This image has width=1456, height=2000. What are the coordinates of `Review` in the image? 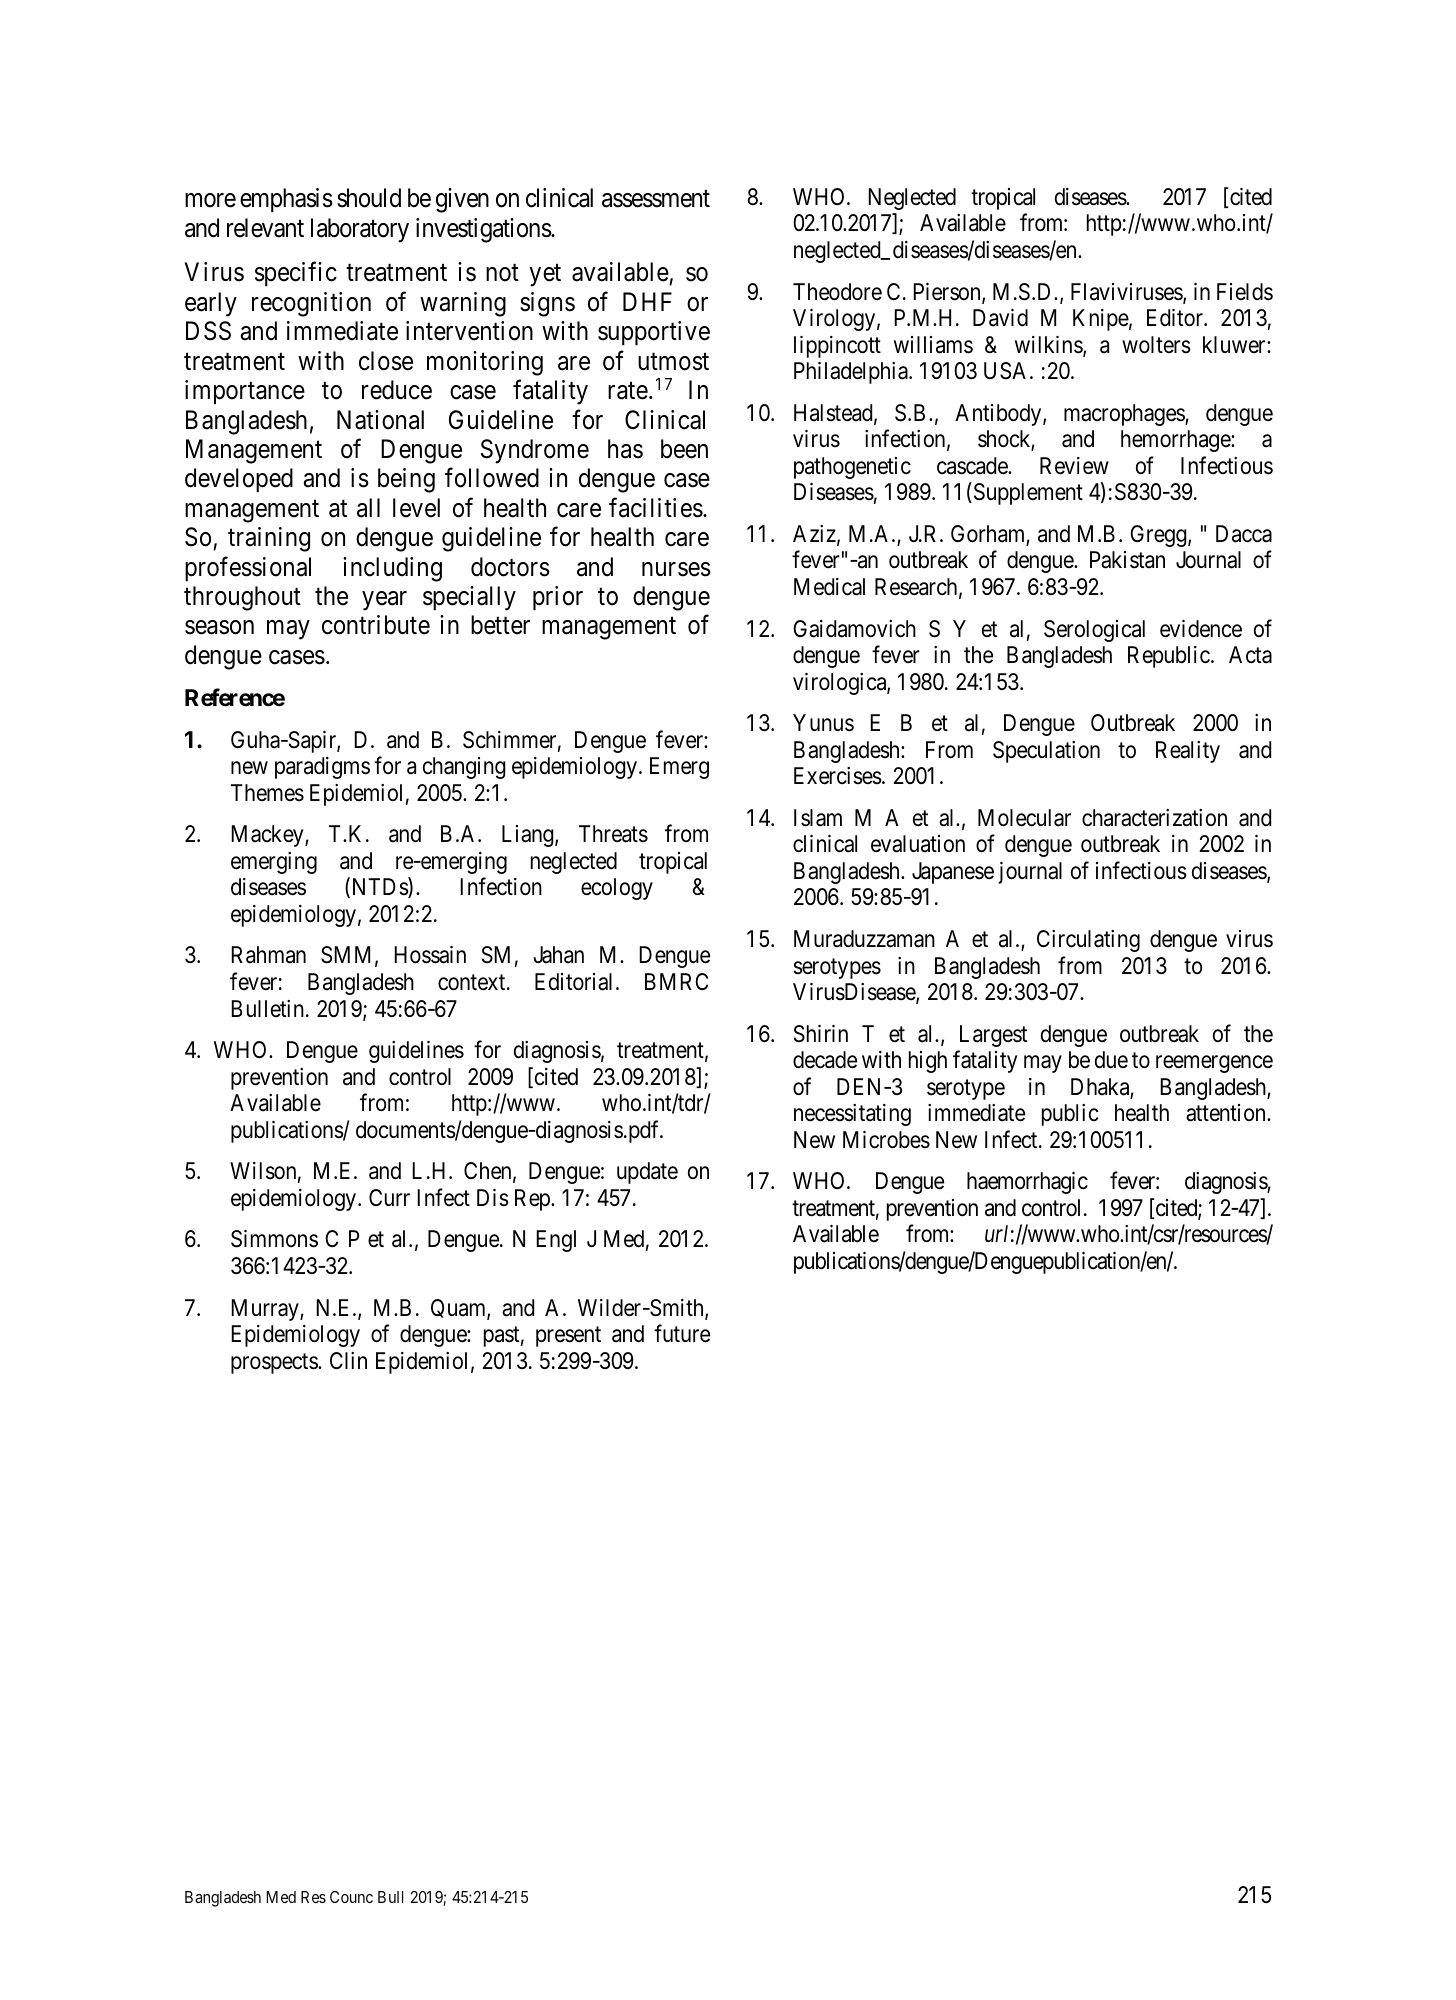 It's located at (1074, 466).
